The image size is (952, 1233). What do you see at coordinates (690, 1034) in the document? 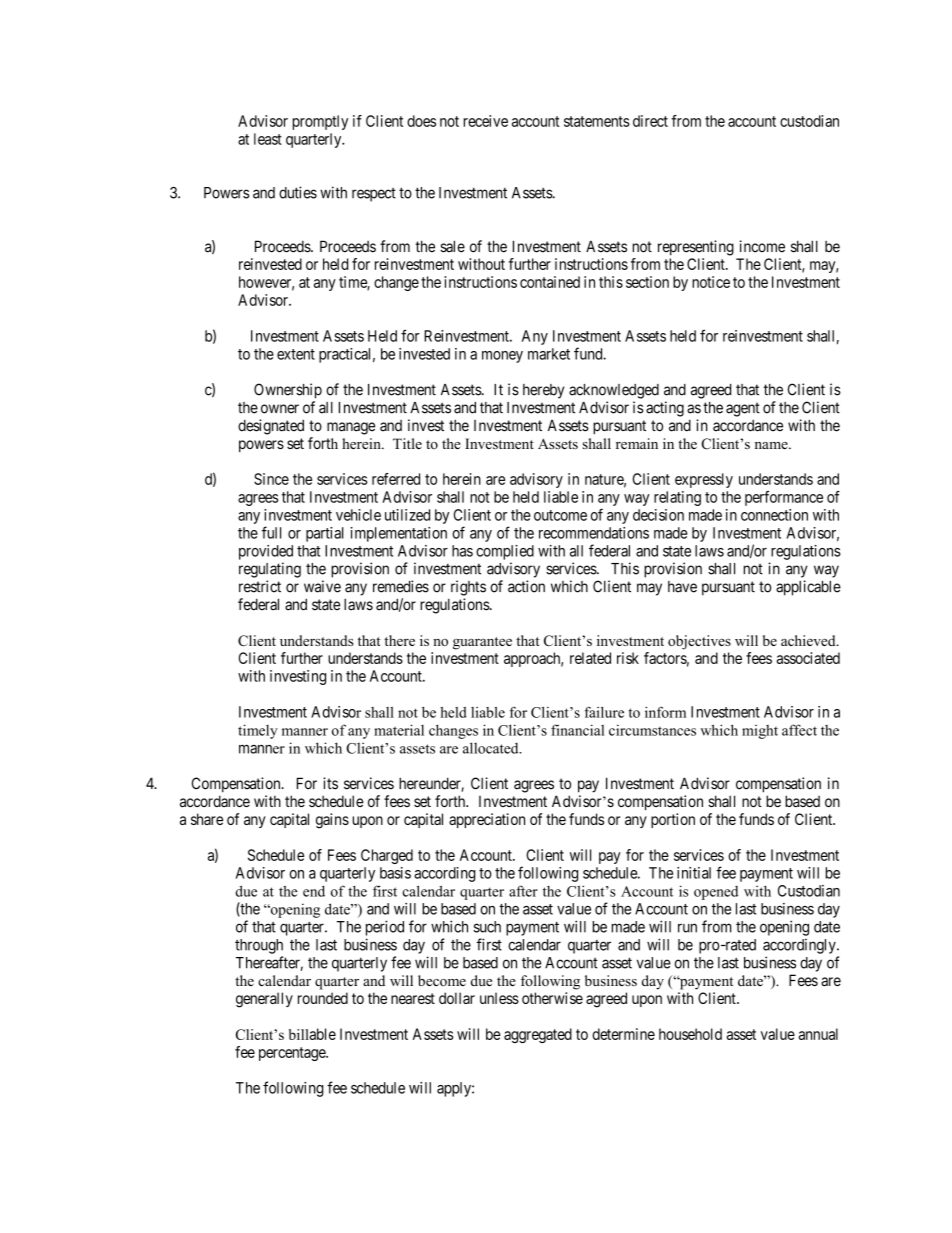
I see `household` at bounding box center [690, 1034].
